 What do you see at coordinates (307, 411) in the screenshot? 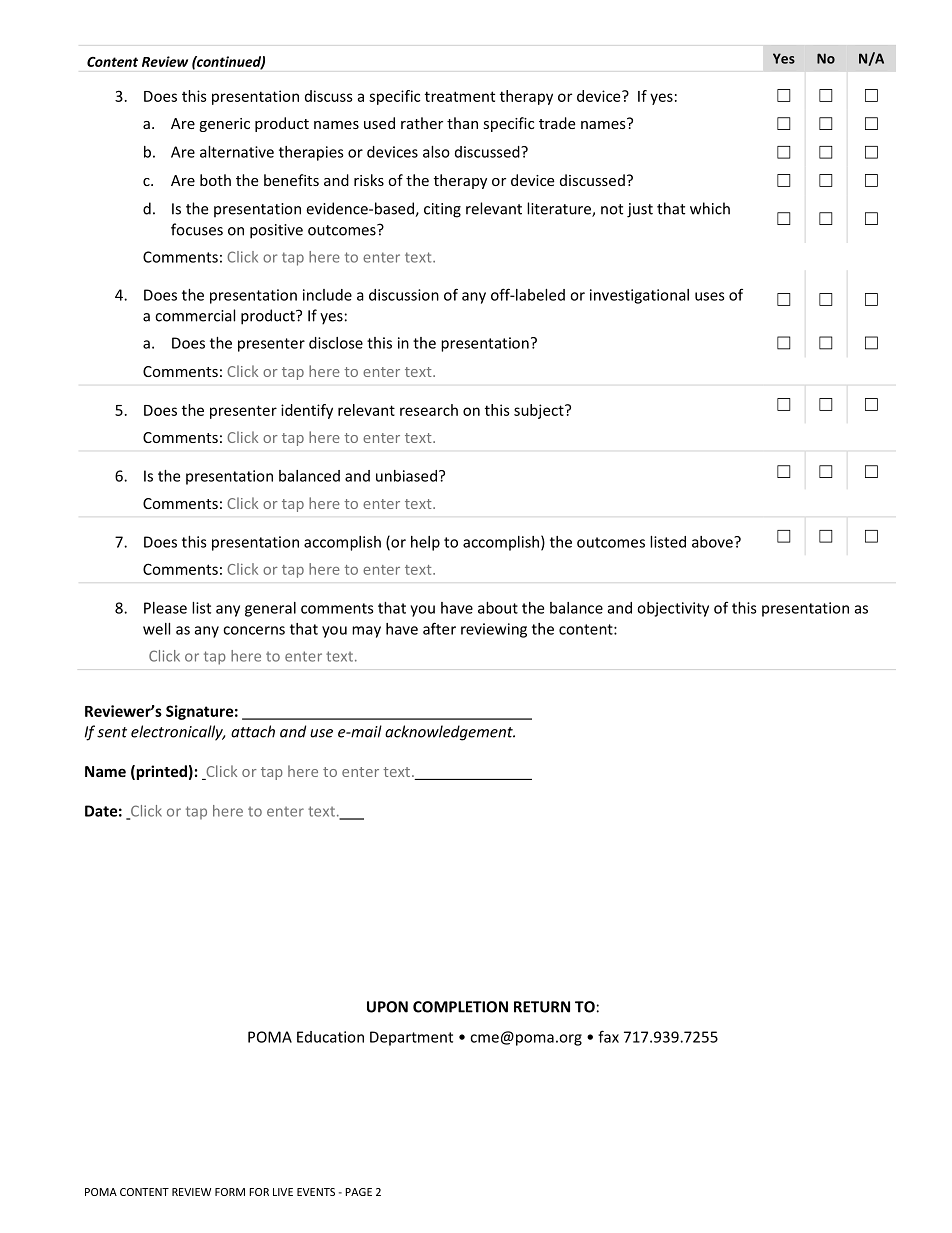
I see `identify` at bounding box center [307, 411].
